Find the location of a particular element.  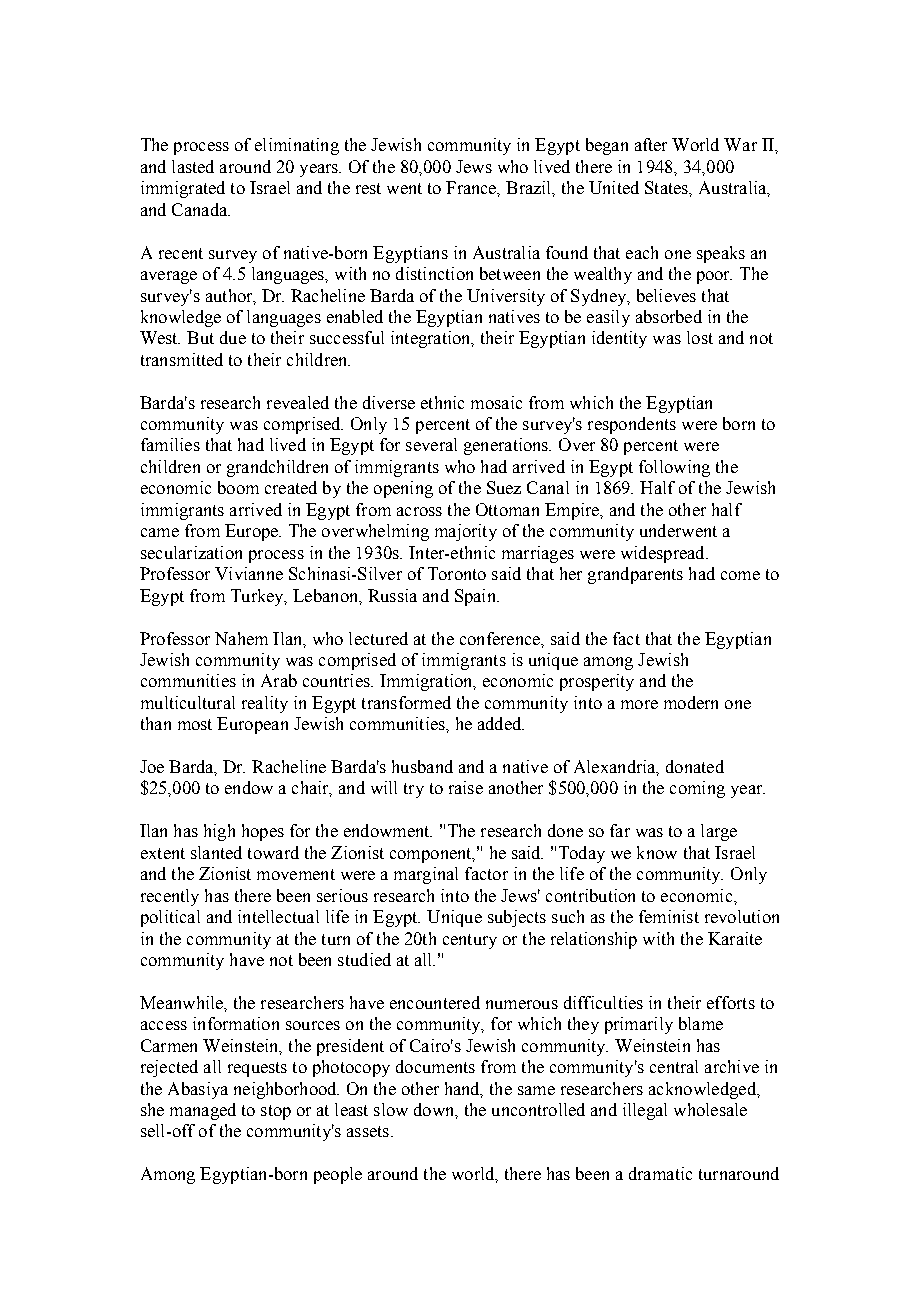

lasted is located at coordinates (193, 166).
